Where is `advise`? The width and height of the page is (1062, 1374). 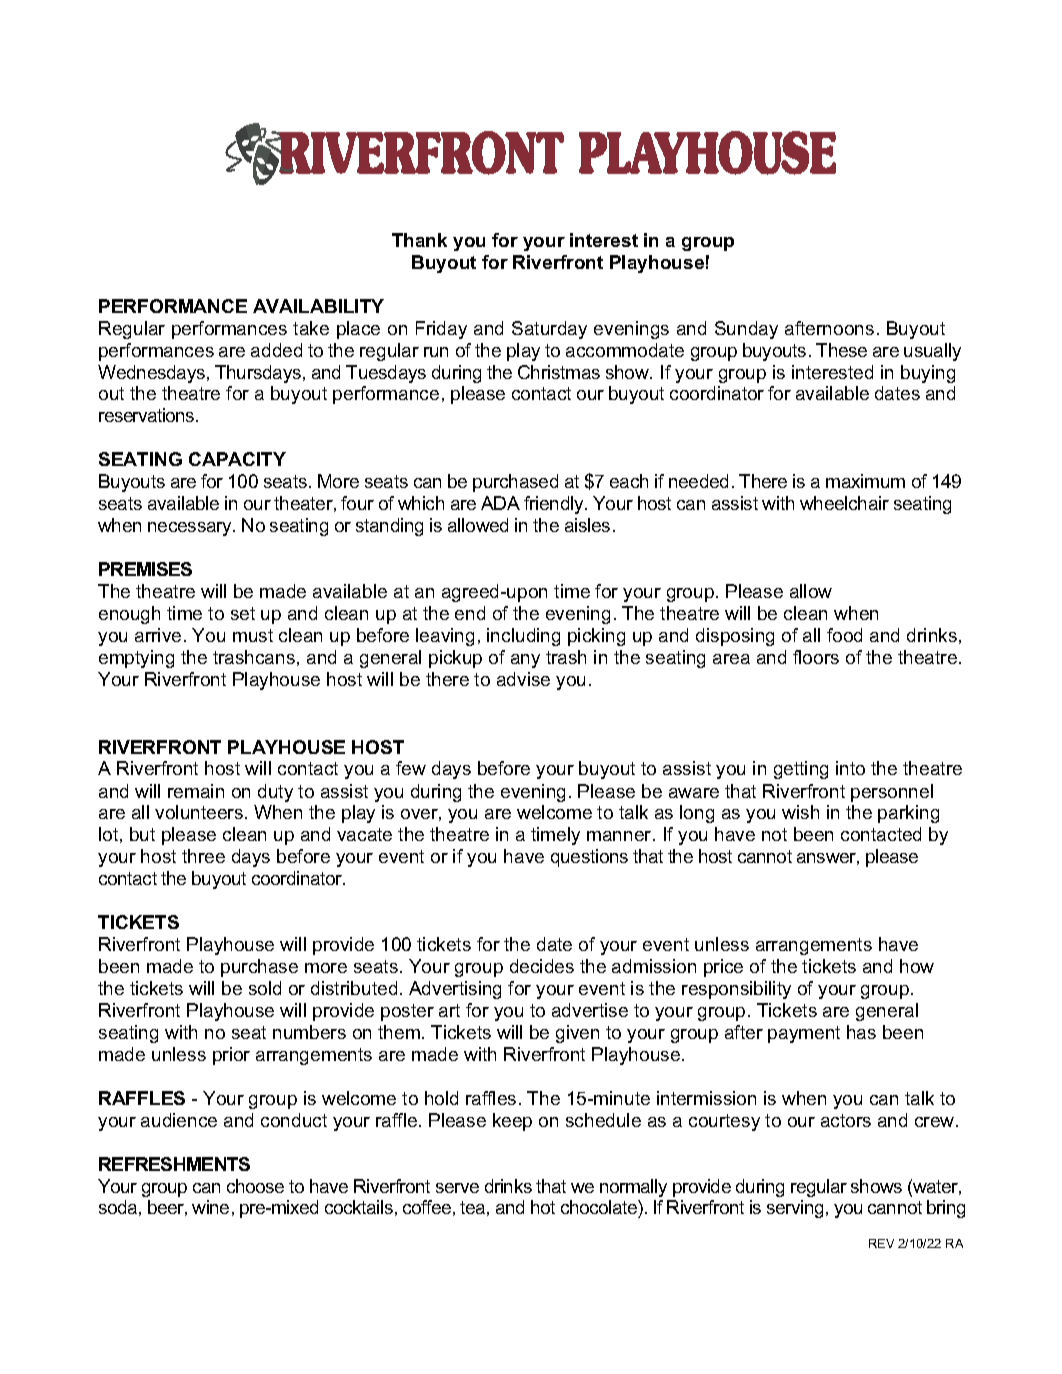
advise is located at coordinates (523, 679).
